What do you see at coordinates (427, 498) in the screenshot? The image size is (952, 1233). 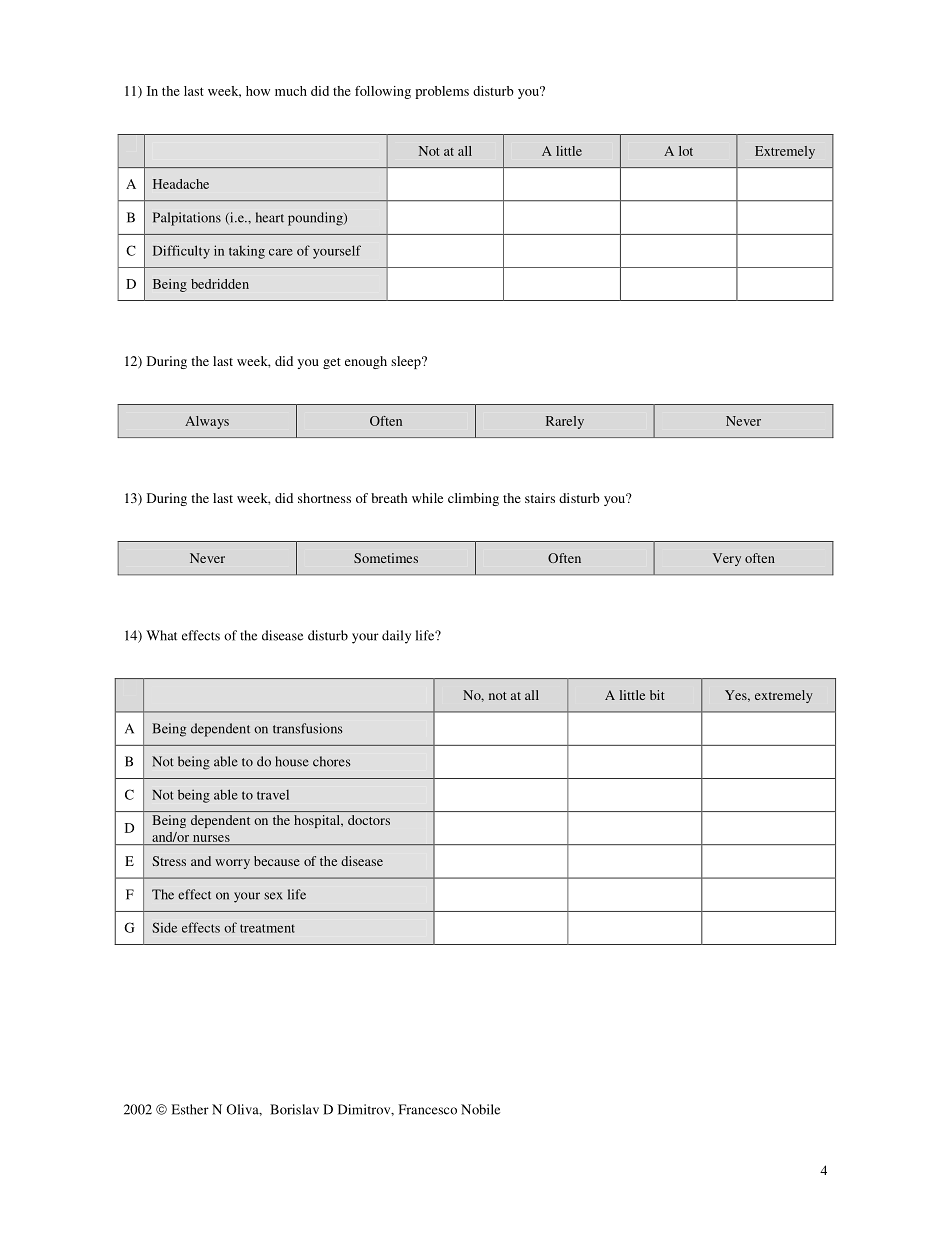 I see `while` at bounding box center [427, 498].
